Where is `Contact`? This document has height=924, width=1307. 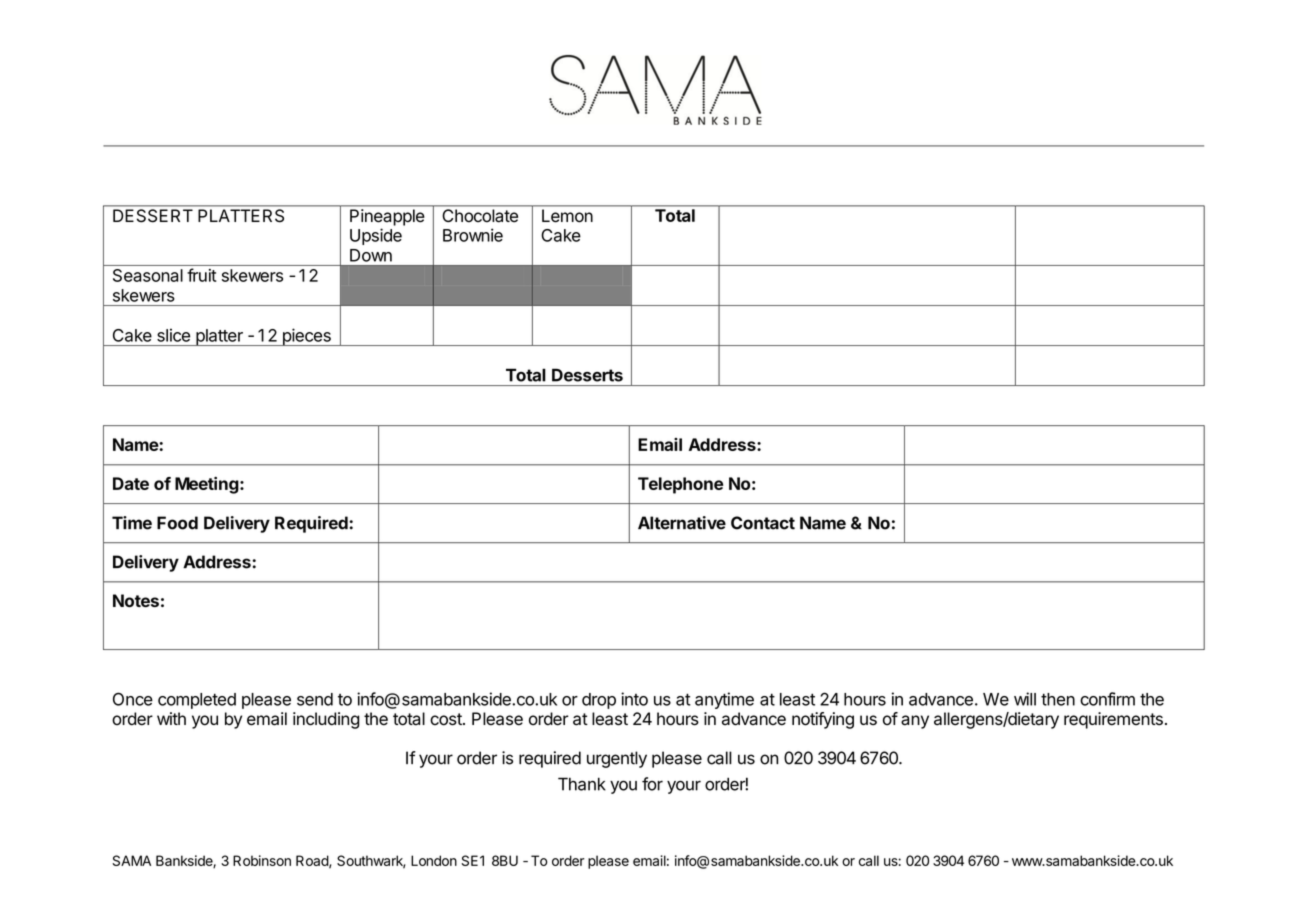 Contact is located at coordinates (763, 523).
